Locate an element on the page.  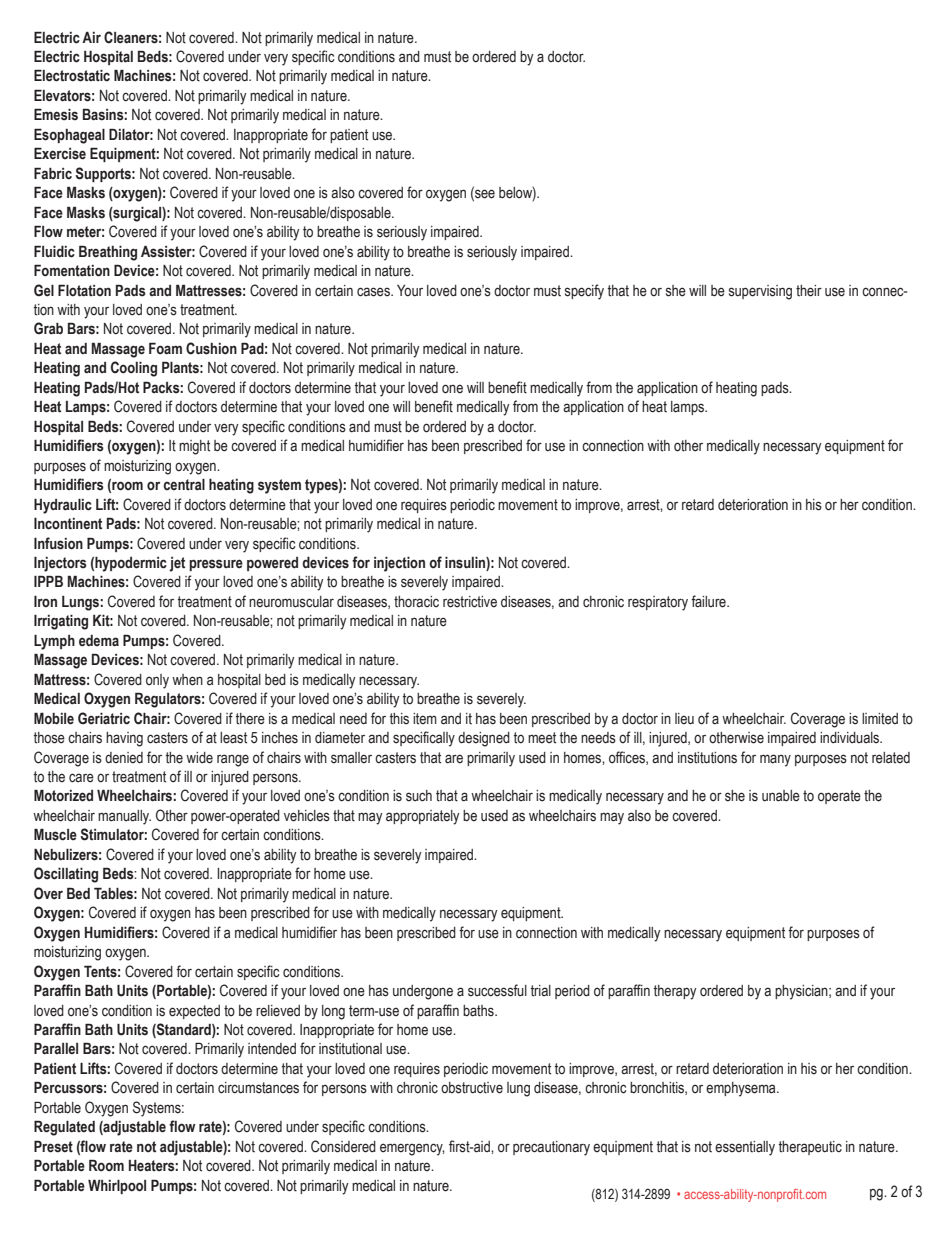
therapy is located at coordinates (675, 992).
